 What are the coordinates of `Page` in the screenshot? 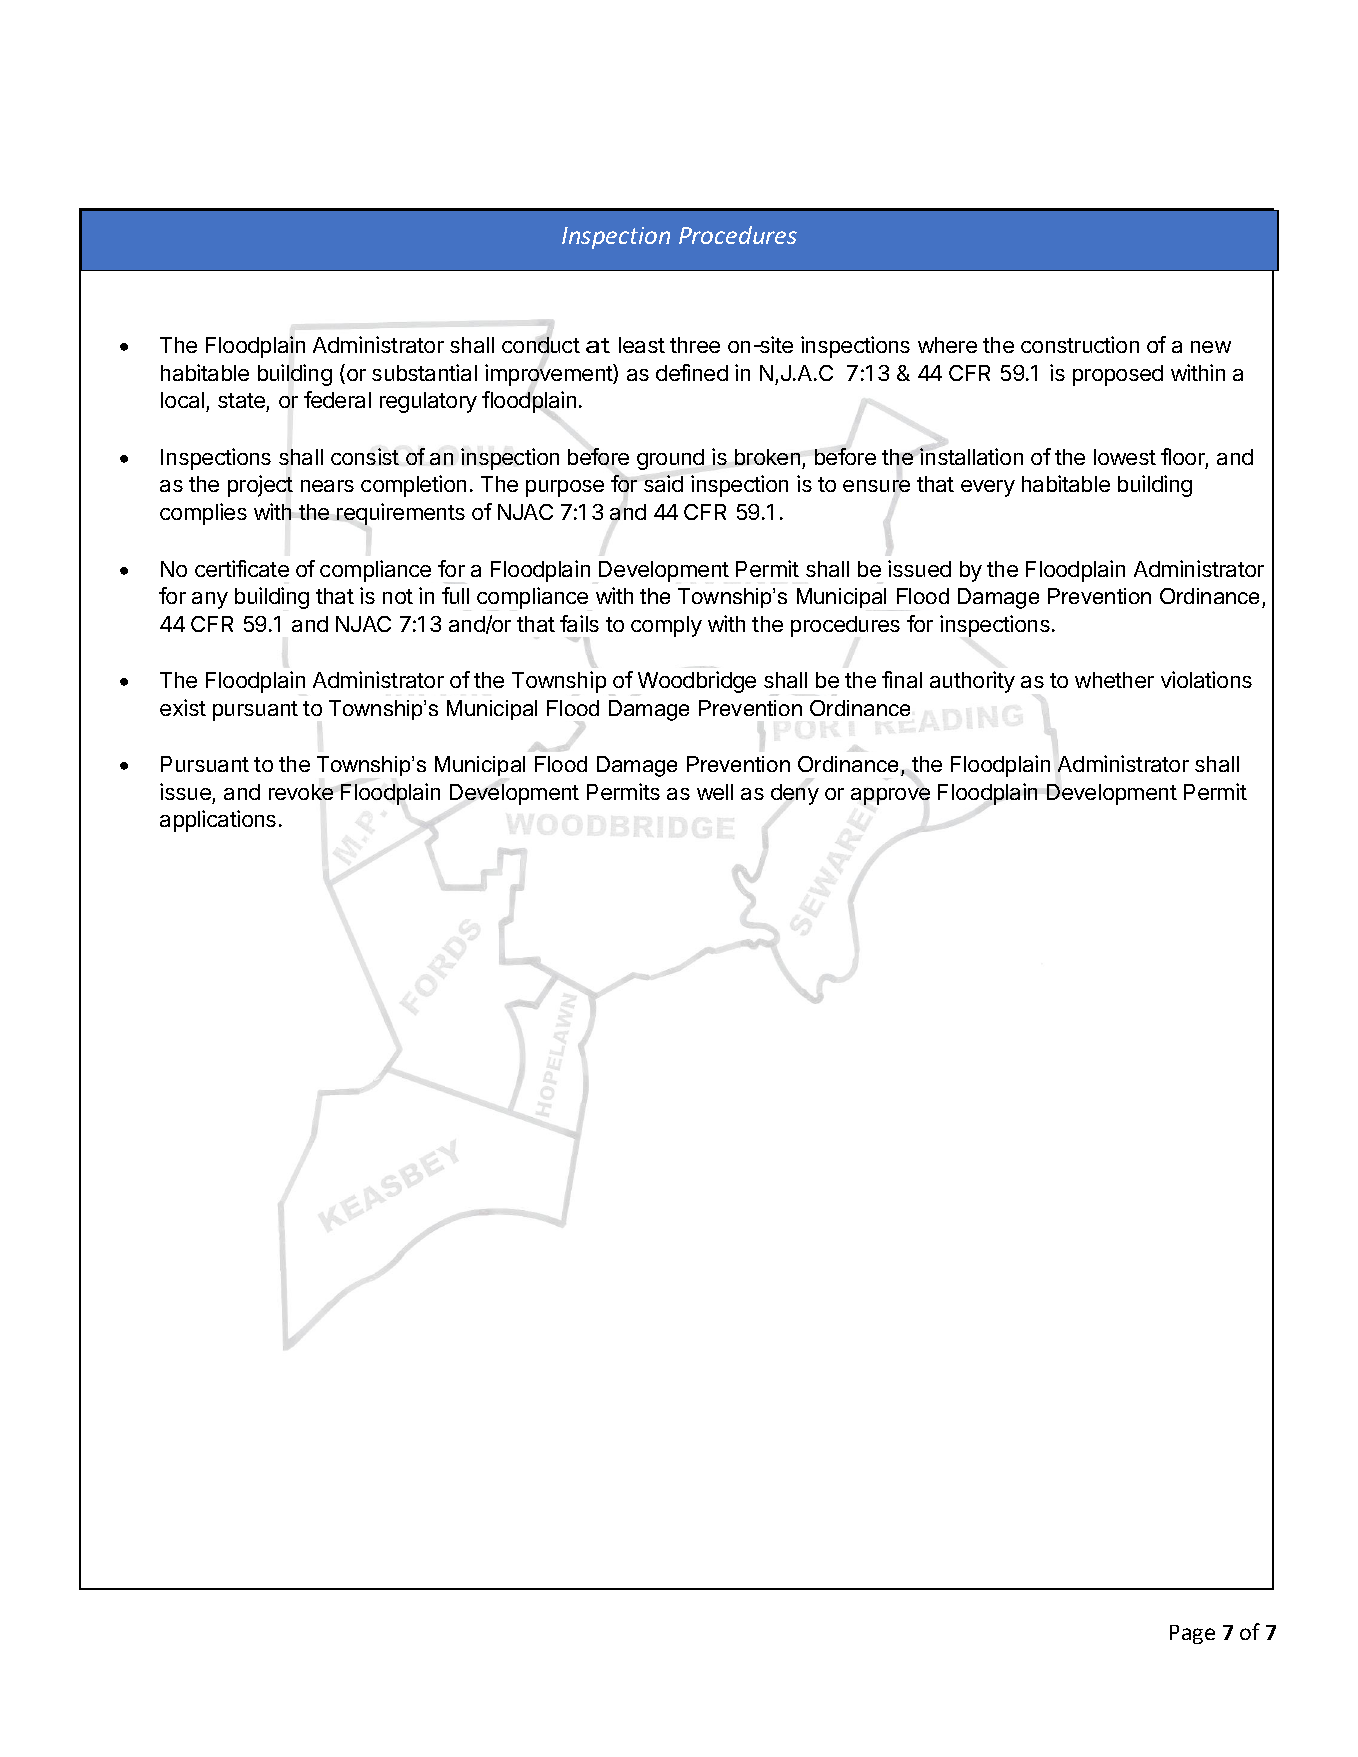 It's located at (1192, 1634).
